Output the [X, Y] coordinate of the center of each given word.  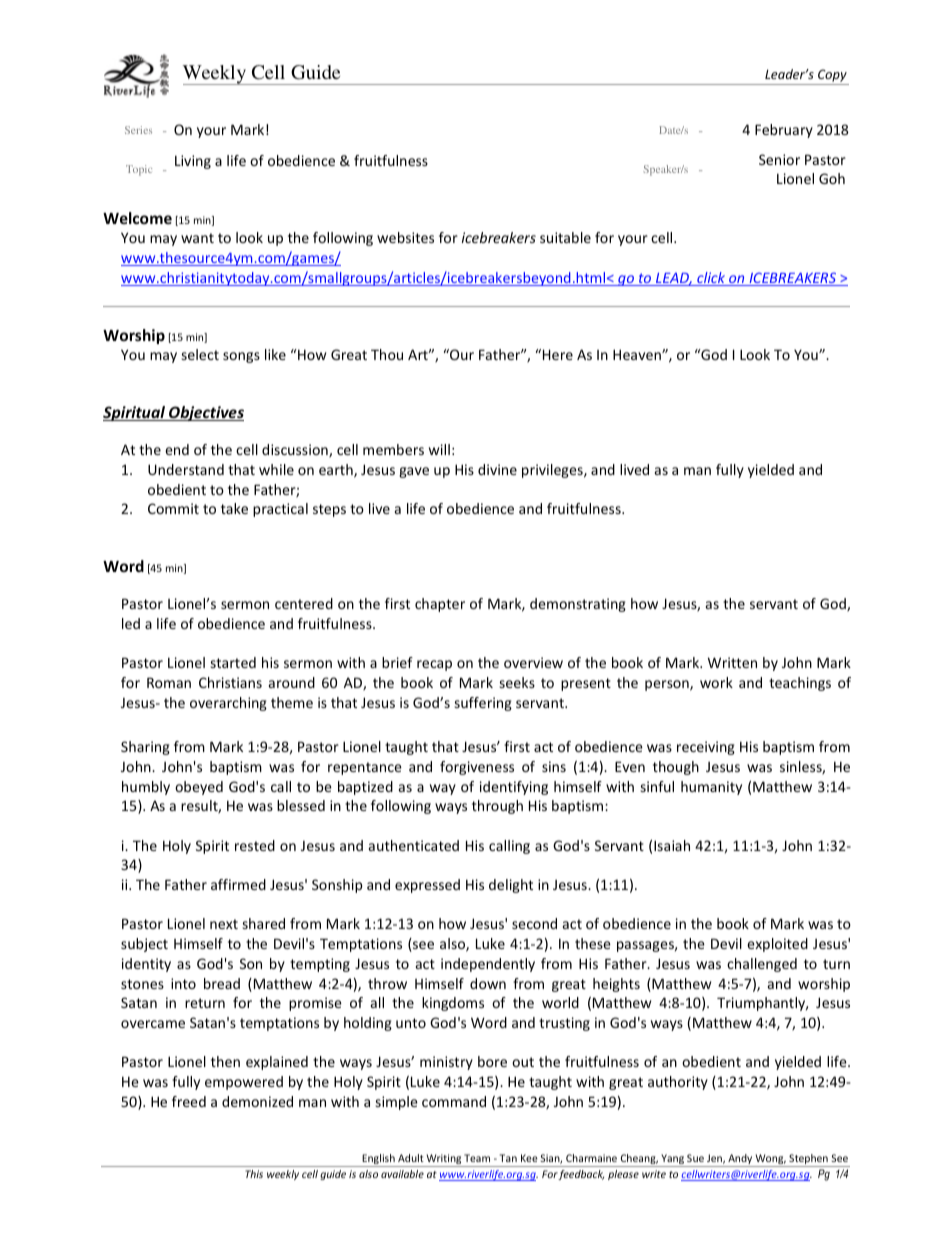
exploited [777, 945]
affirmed [238, 884]
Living [193, 162]
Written [732, 662]
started [233, 662]
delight [511, 886]
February [784, 131]
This [254, 1174]
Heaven [638, 354]
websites [405, 237]
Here [558, 354]
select [200, 354]
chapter [440, 605]
